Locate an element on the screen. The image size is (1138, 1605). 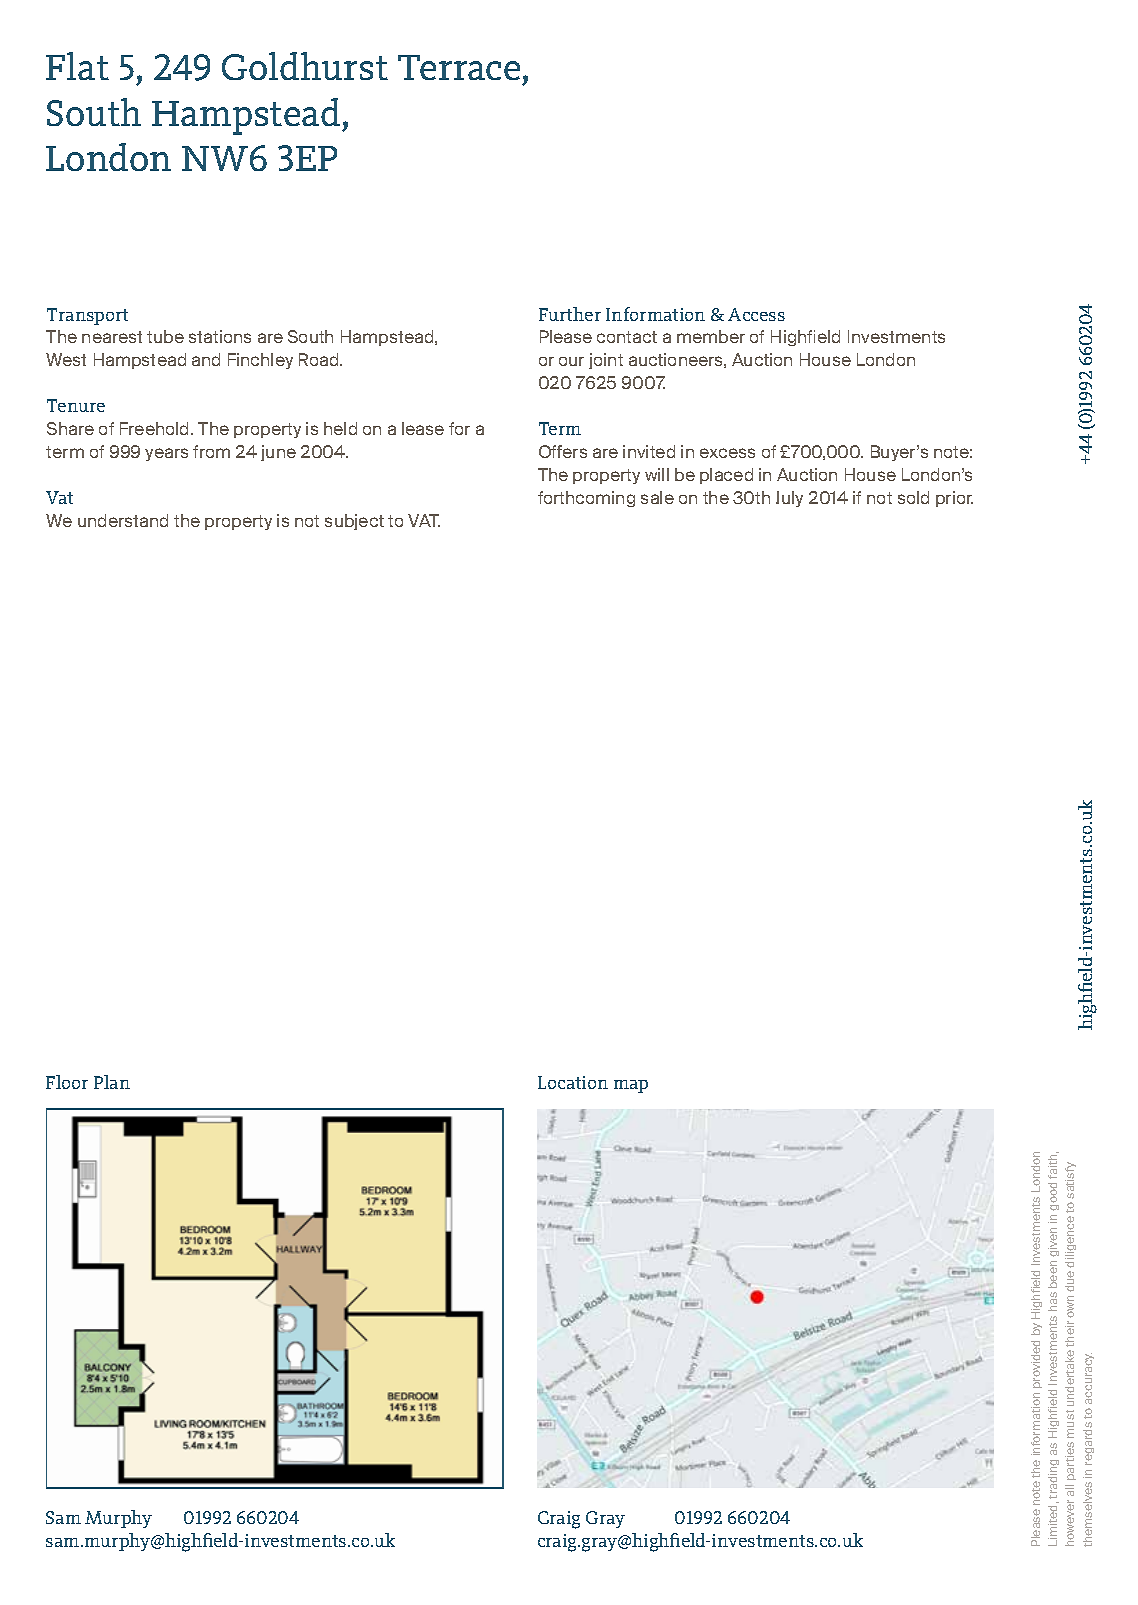
Location is located at coordinates (573, 1082).
